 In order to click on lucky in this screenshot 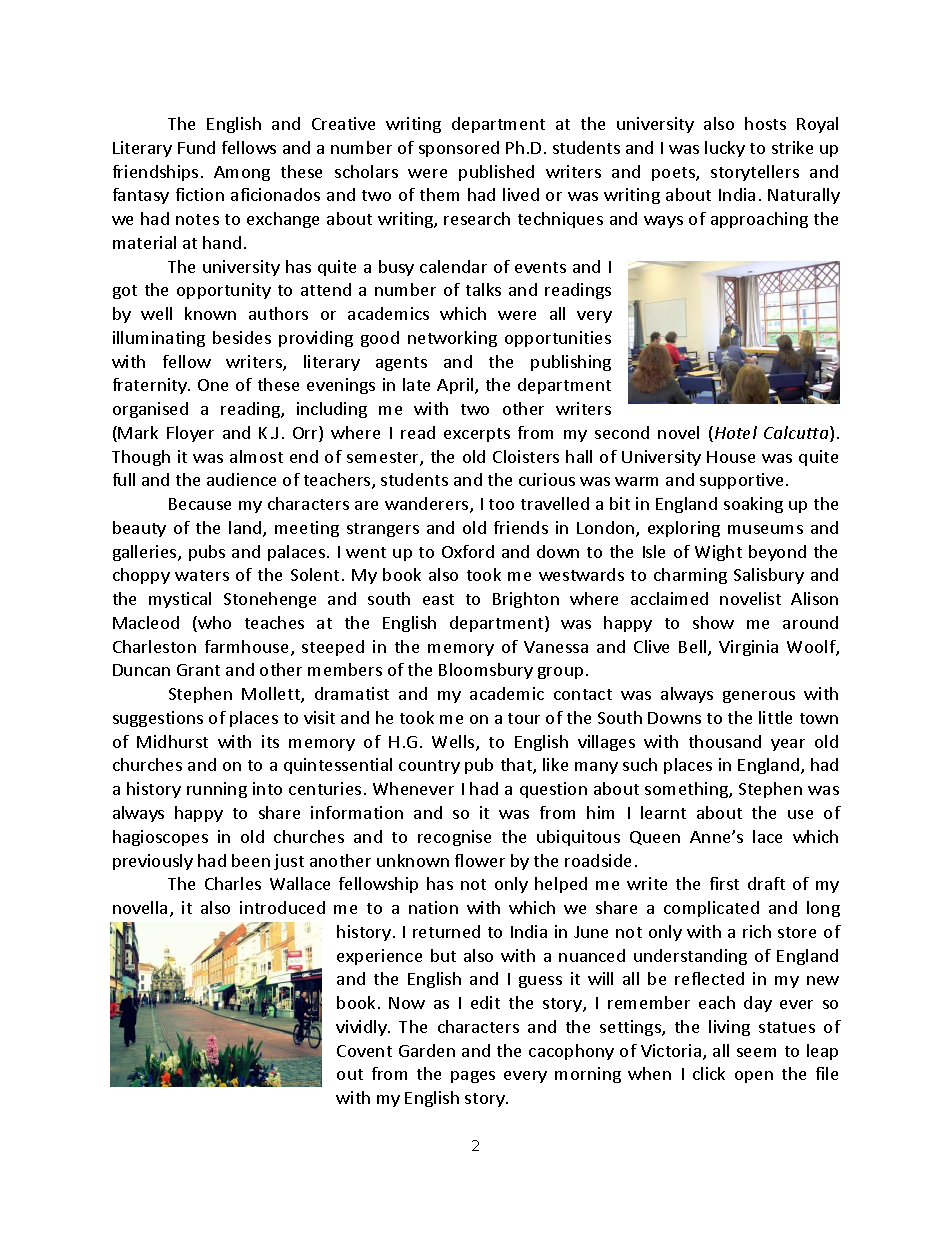, I will do `click(725, 149)`.
